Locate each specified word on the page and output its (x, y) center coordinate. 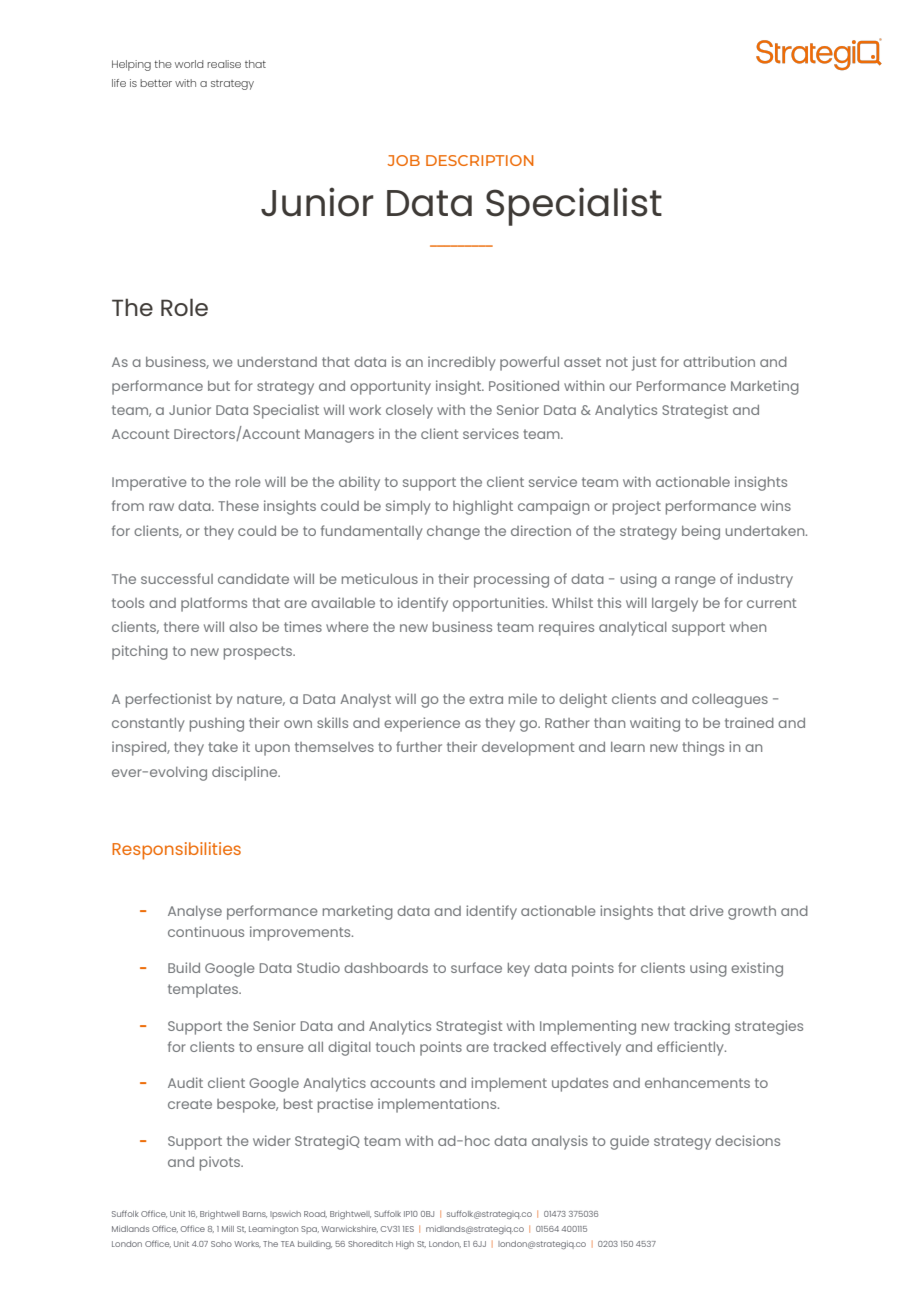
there (181, 627)
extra (486, 699)
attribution (719, 361)
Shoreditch (370, 1244)
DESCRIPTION (480, 160)
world (189, 64)
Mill (228, 1229)
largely (675, 605)
